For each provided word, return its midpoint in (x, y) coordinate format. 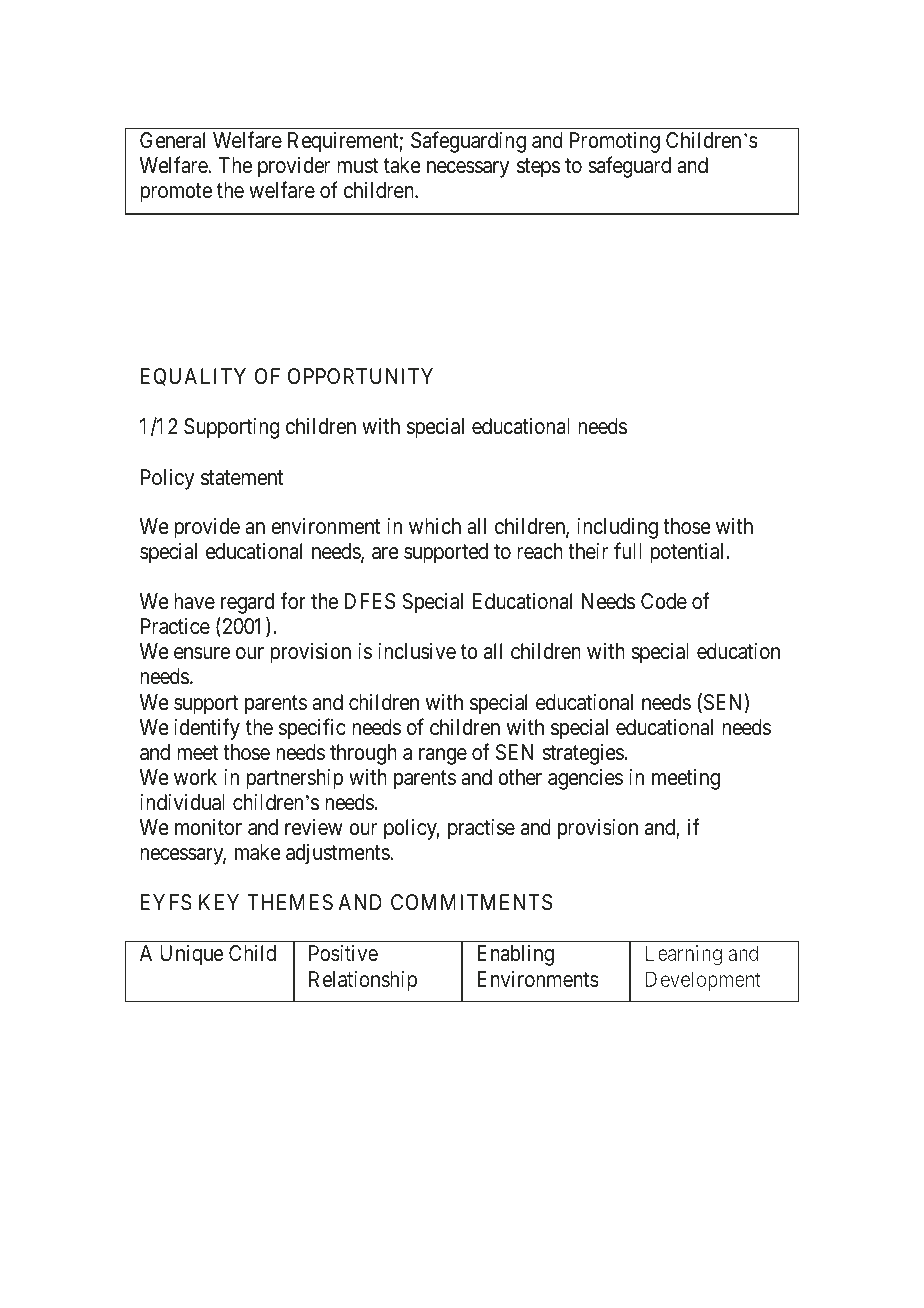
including (617, 528)
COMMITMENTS (471, 902)
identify (207, 729)
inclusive (417, 651)
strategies (583, 754)
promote (176, 193)
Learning (684, 955)
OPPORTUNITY (360, 376)
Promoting (615, 142)
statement (242, 478)
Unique (191, 955)
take (402, 165)
